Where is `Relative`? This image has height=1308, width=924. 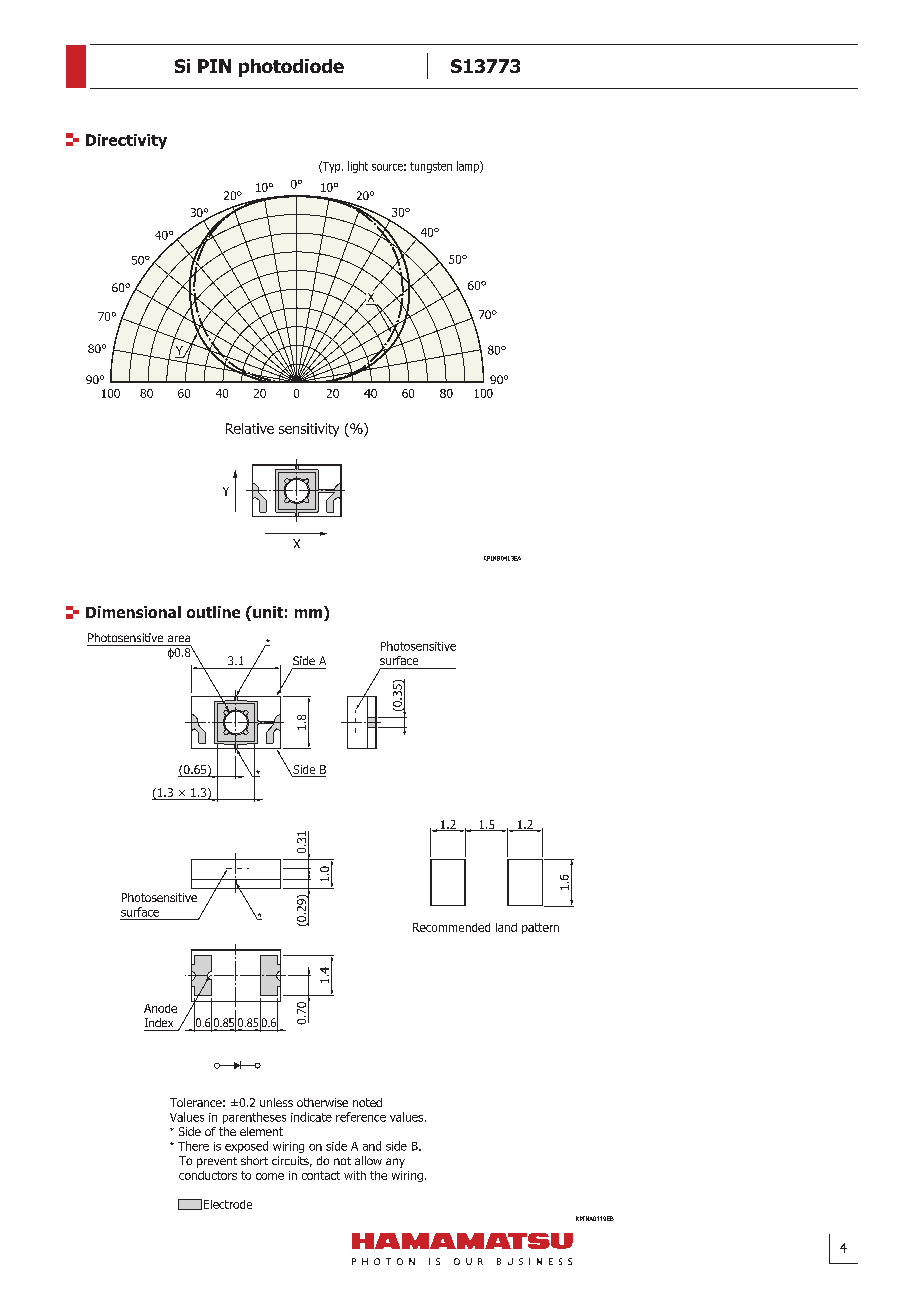 Relative is located at coordinates (250, 428).
